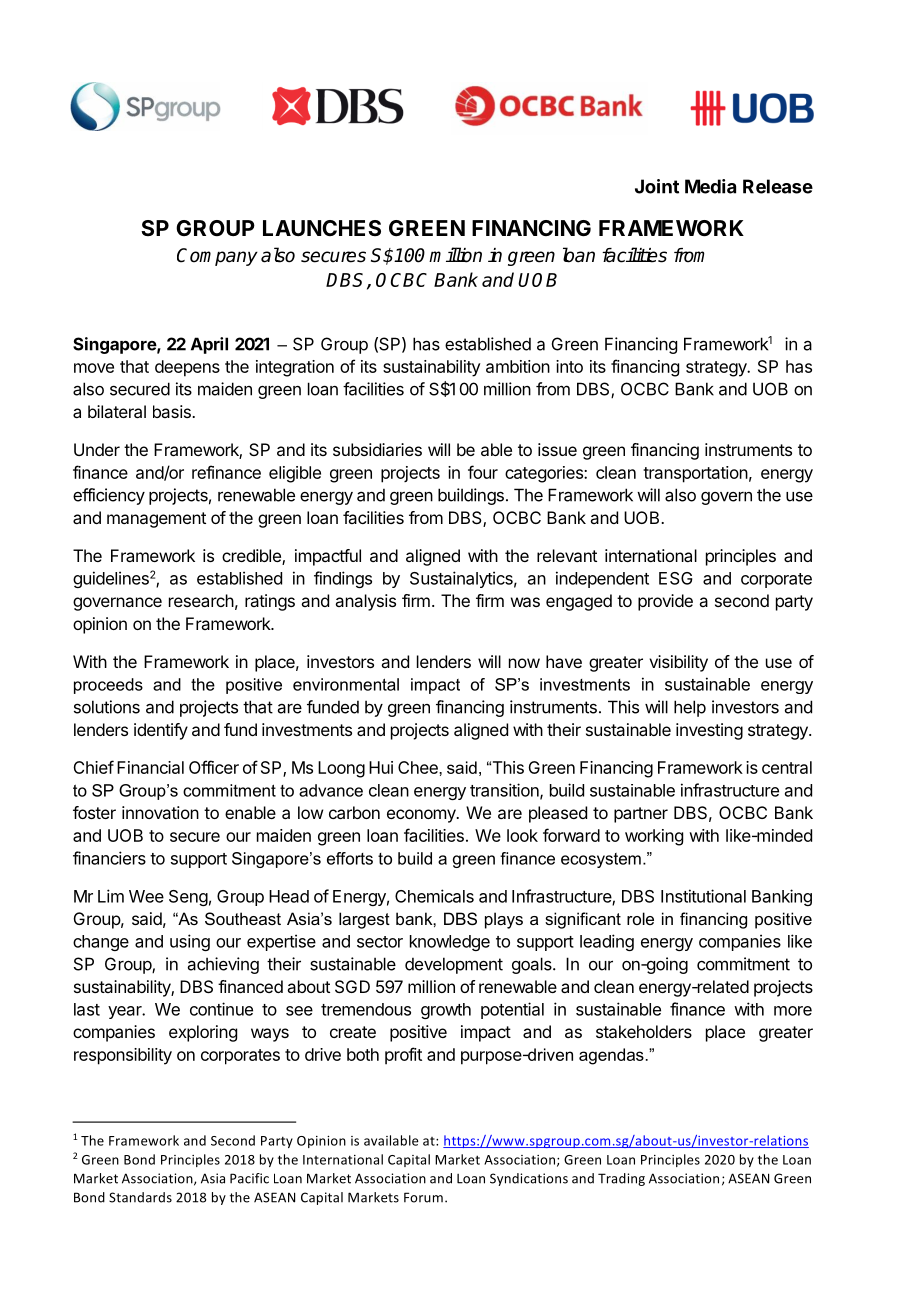 The image size is (924, 1308). I want to click on Media, so click(710, 186).
